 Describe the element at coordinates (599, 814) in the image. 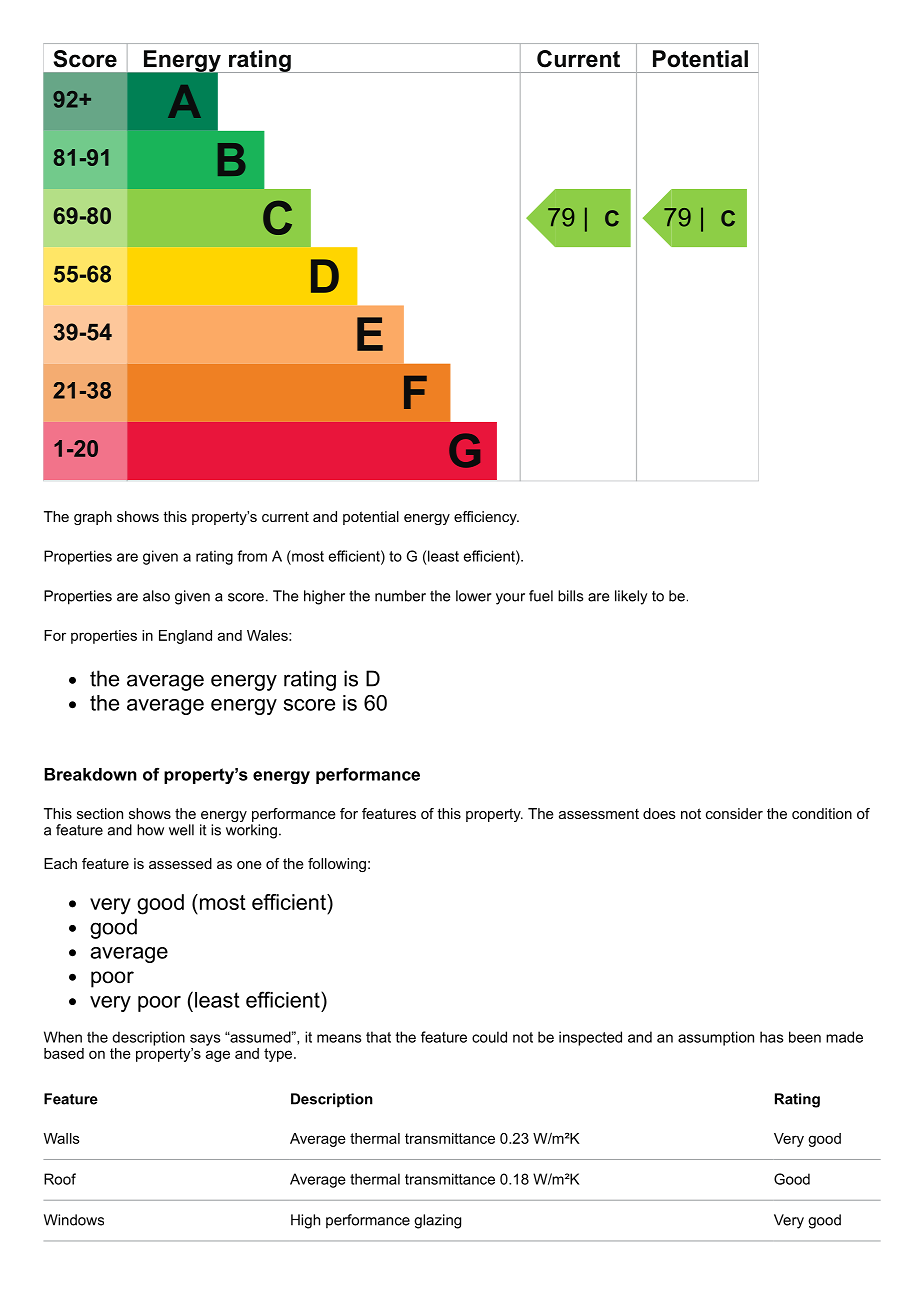

I see `assessment` at that location.
